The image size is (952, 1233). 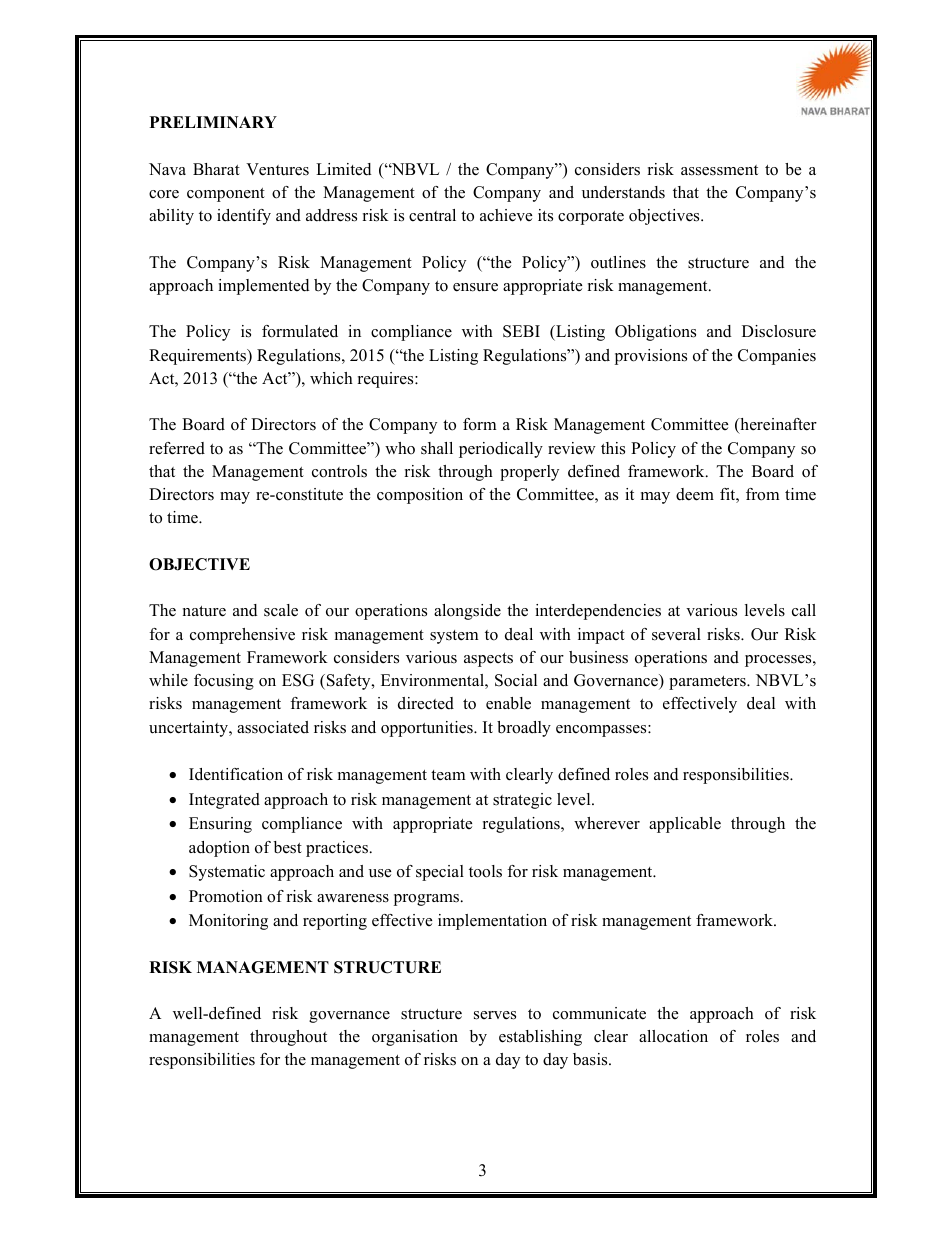 I want to click on Bharat, so click(x=216, y=169).
